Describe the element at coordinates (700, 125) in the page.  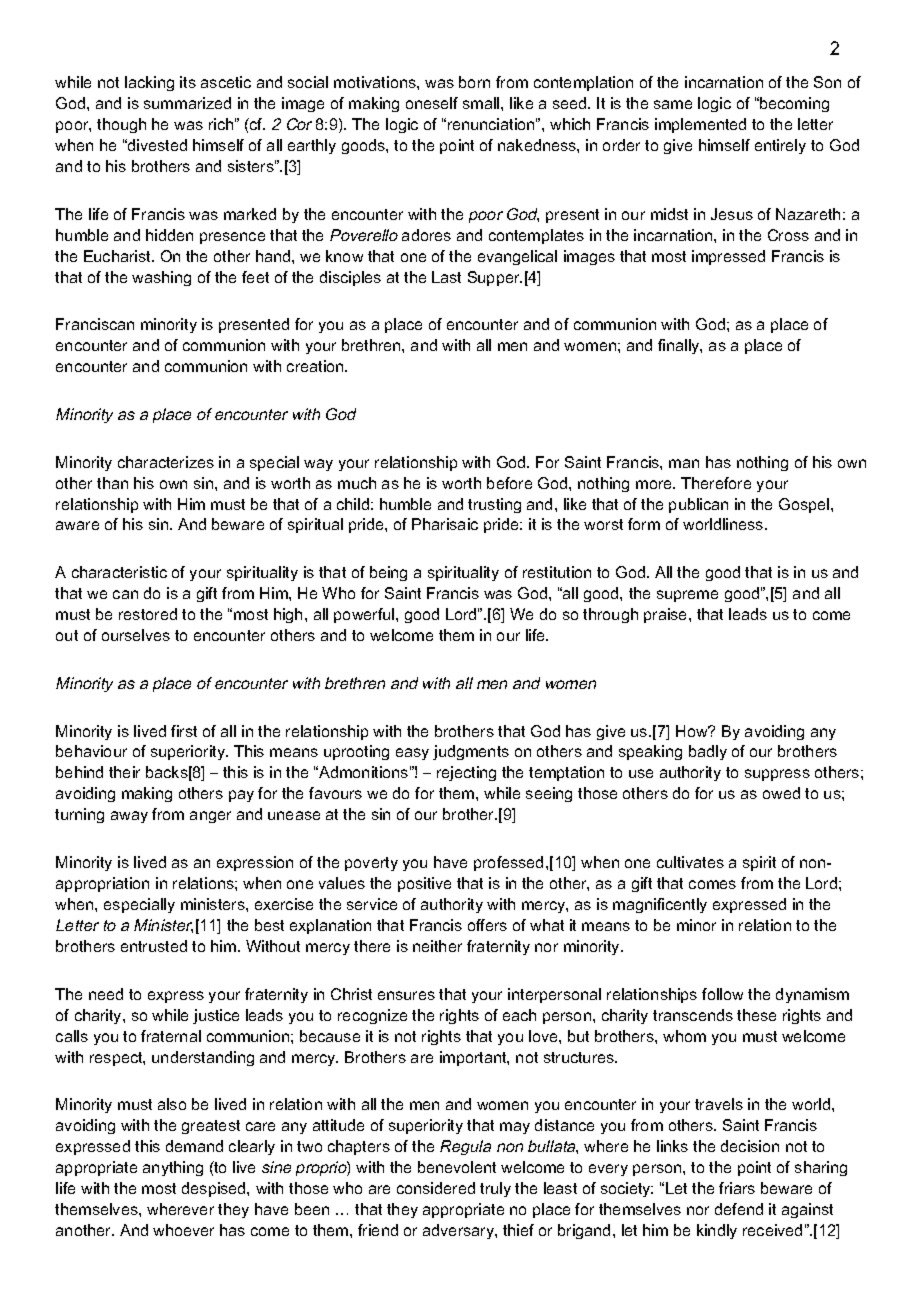
I see `implemented` at that location.
